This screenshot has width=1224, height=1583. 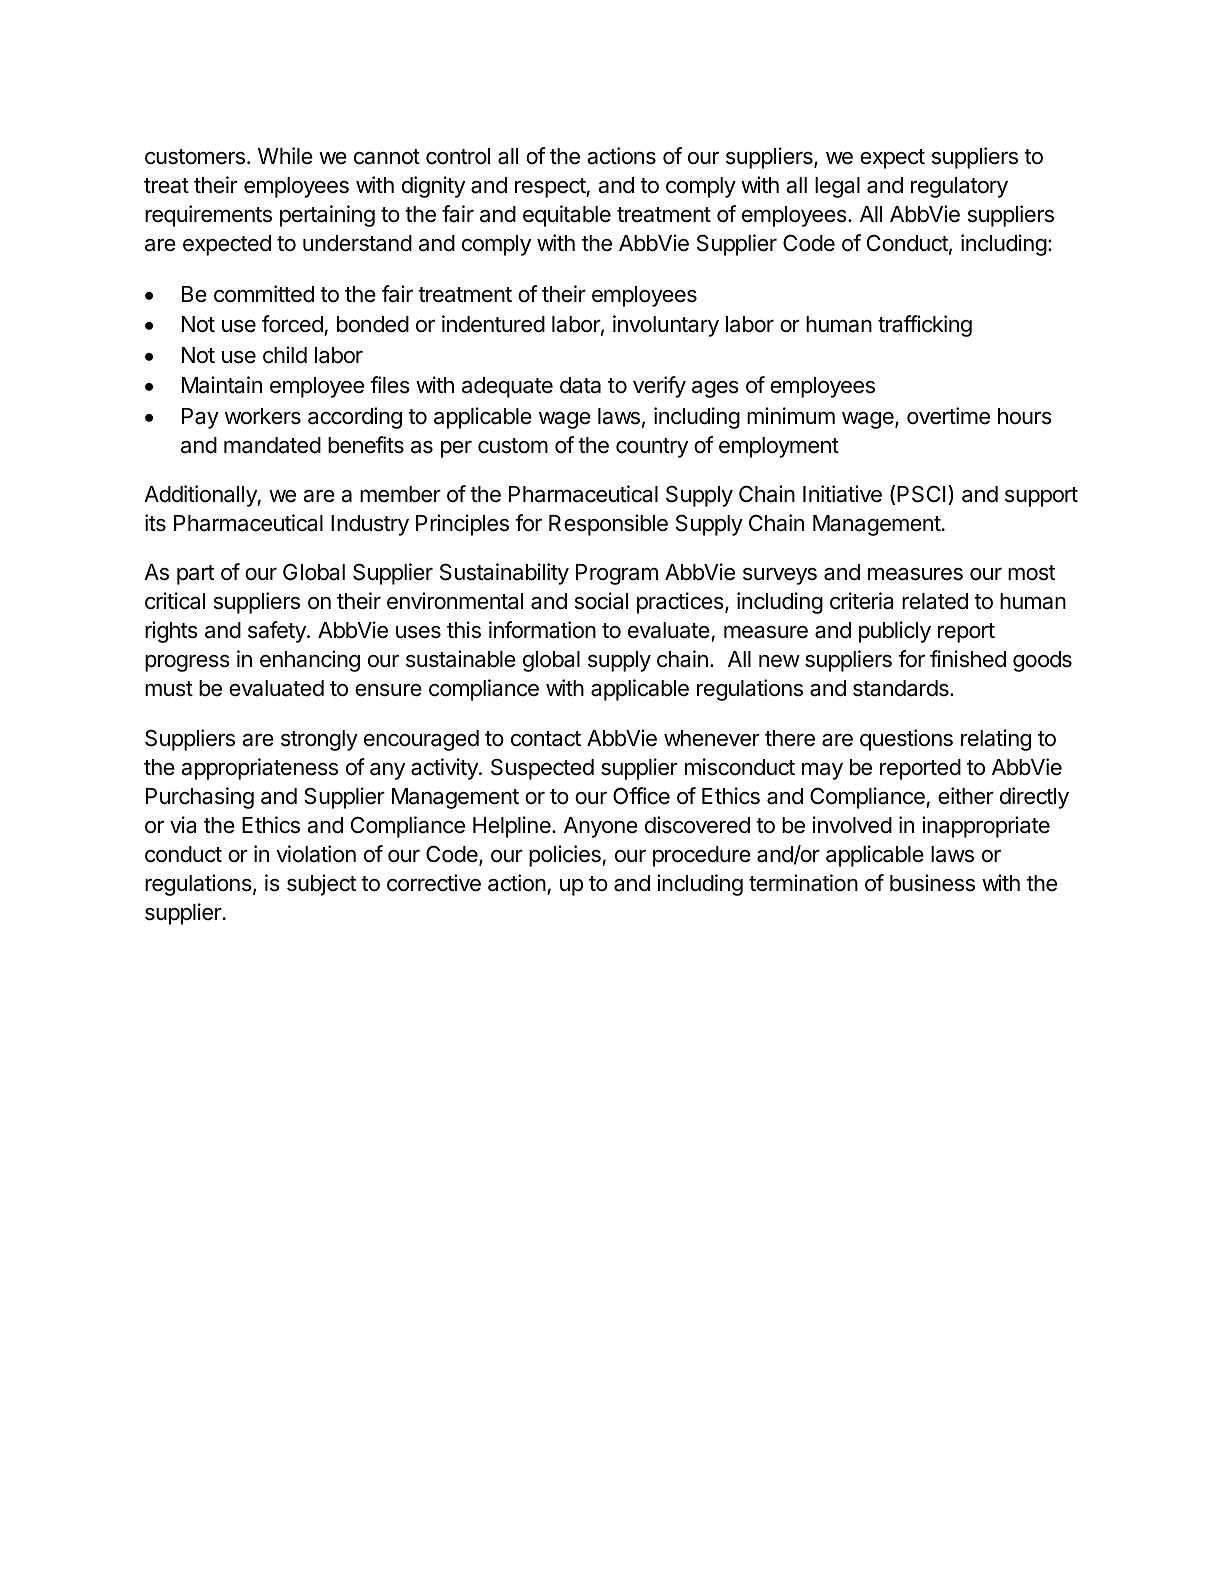 I want to click on Industry, so click(x=370, y=525).
